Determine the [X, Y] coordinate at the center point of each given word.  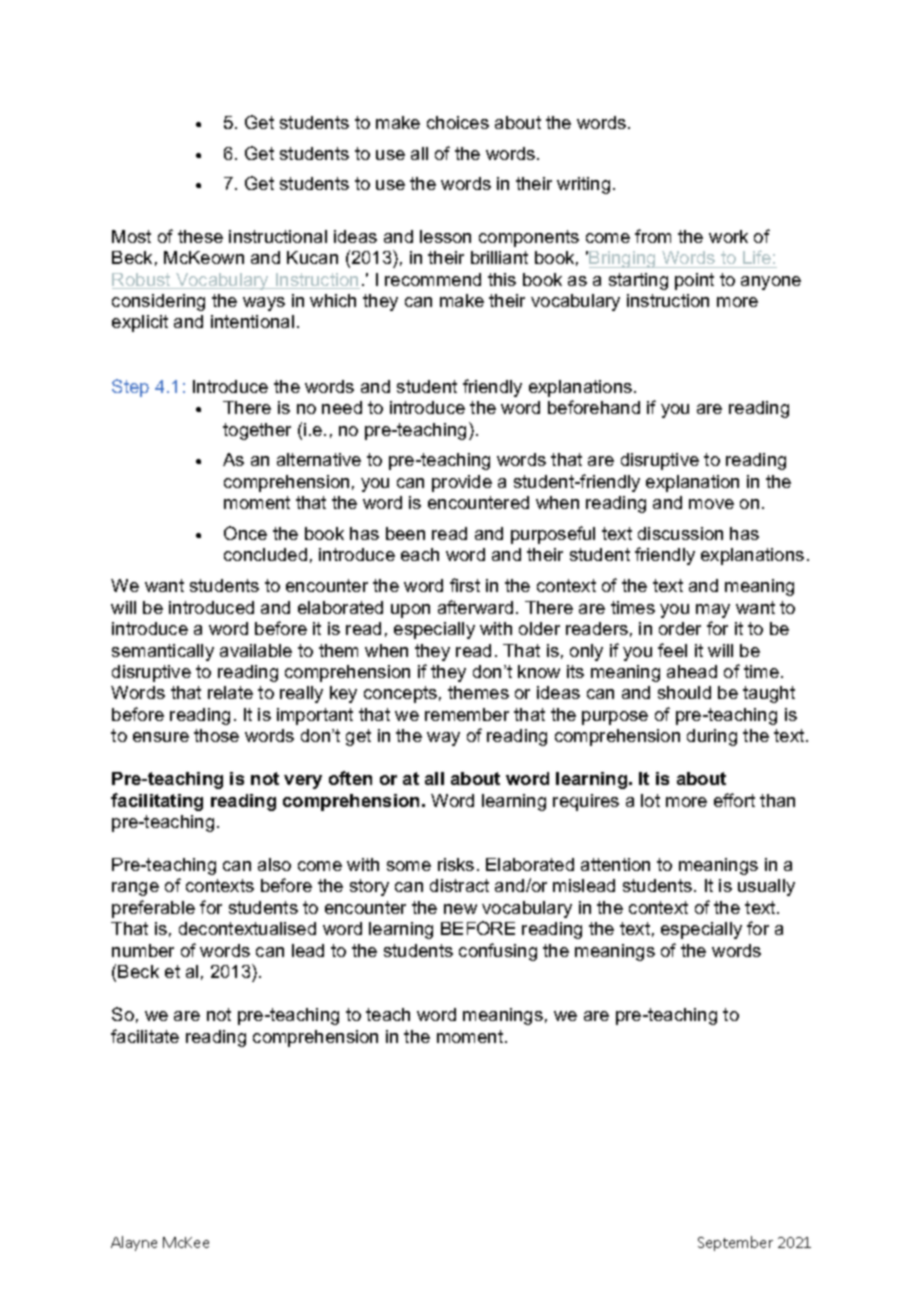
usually [766, 887]
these [200, 236]
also [274, 864]
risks [456, 864]
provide [462, 483]
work [728, 236]
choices [458, 122]
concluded [265, 554]
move [711, 504]
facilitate [145, 1036]
